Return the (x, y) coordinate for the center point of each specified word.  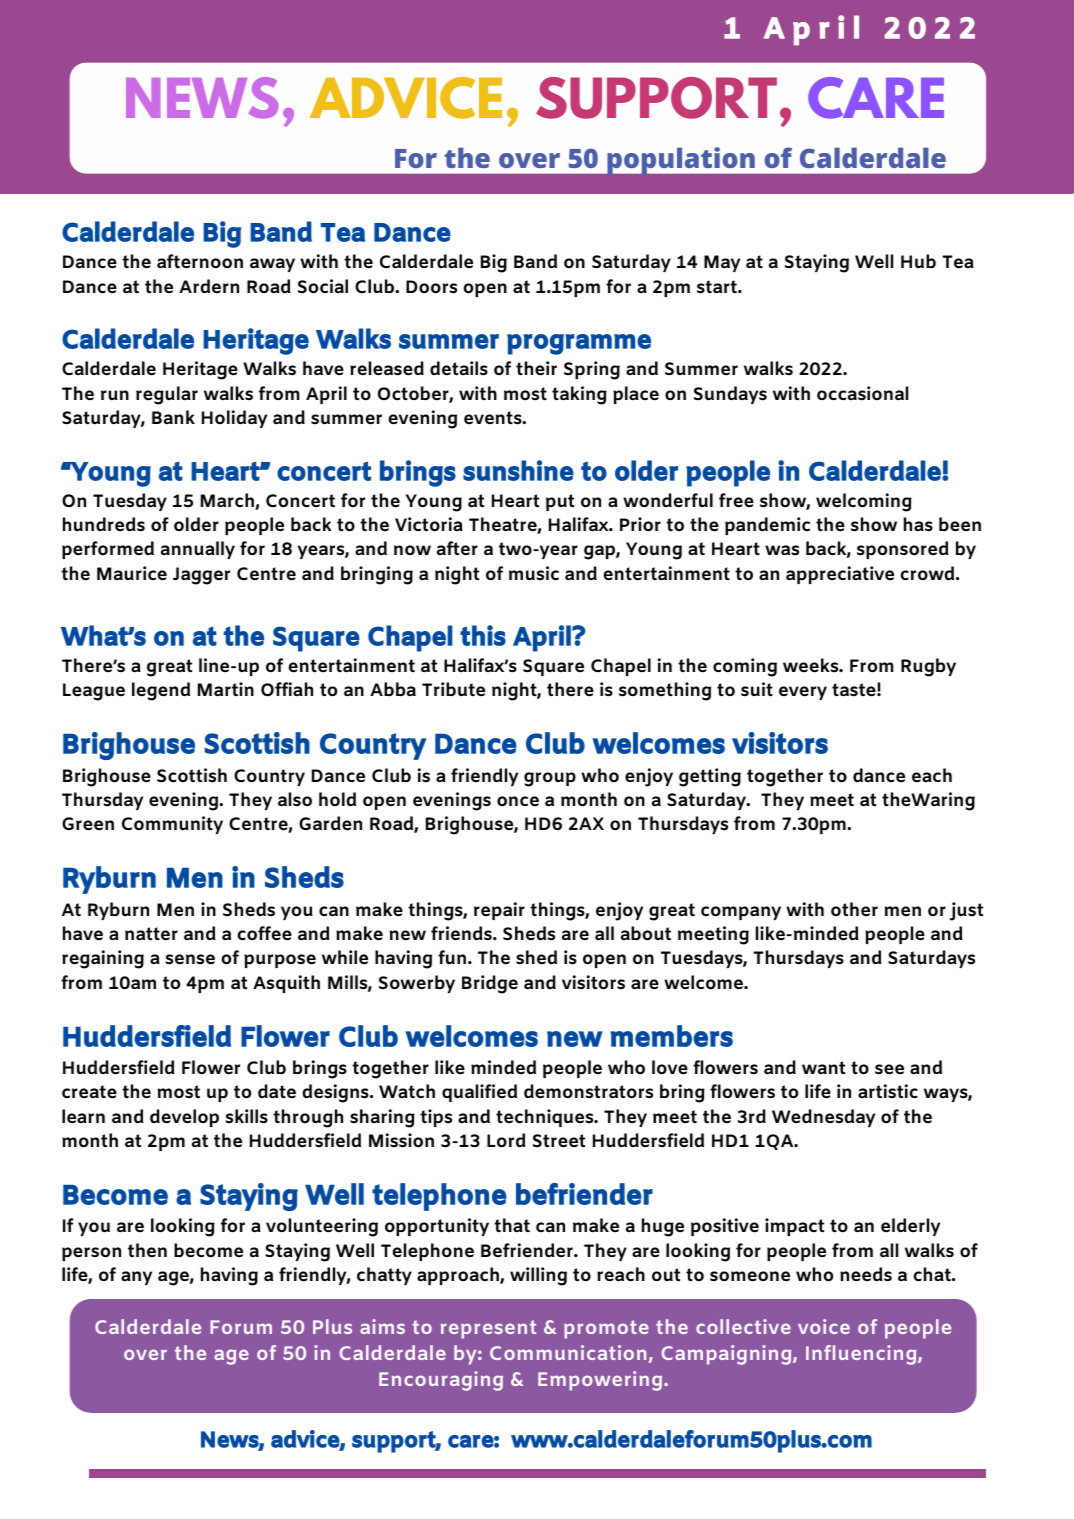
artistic (888, 1091)
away (272, 265)
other (854, 909)
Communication (569, 1354)
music (534, 573)
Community (172, 825)
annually (198, 550)
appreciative (840, 575)
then (147, 1250)
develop (184, 1118)
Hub (918, 261)
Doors (431, 287)
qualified (479, 1093)
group (550, 779)
